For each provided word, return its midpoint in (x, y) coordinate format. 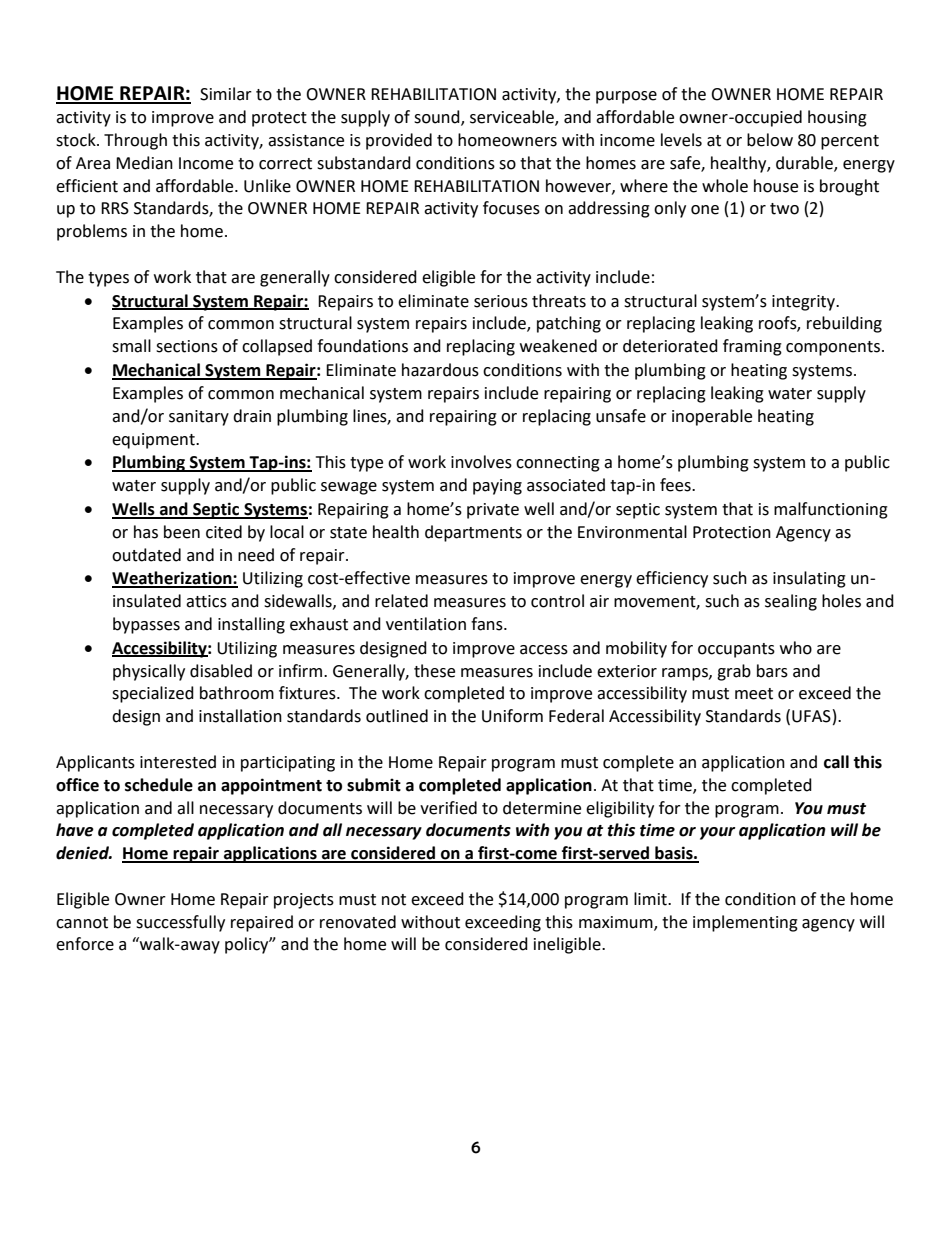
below (770, 140)
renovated (358, 922)
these (434, 671)
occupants (736, 650)
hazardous (440, 370)
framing (752, 347)
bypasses (146, 625)
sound (438, 118)
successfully (180, 923)
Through (135, 141)
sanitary (199, 418)
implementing (745, 923)
